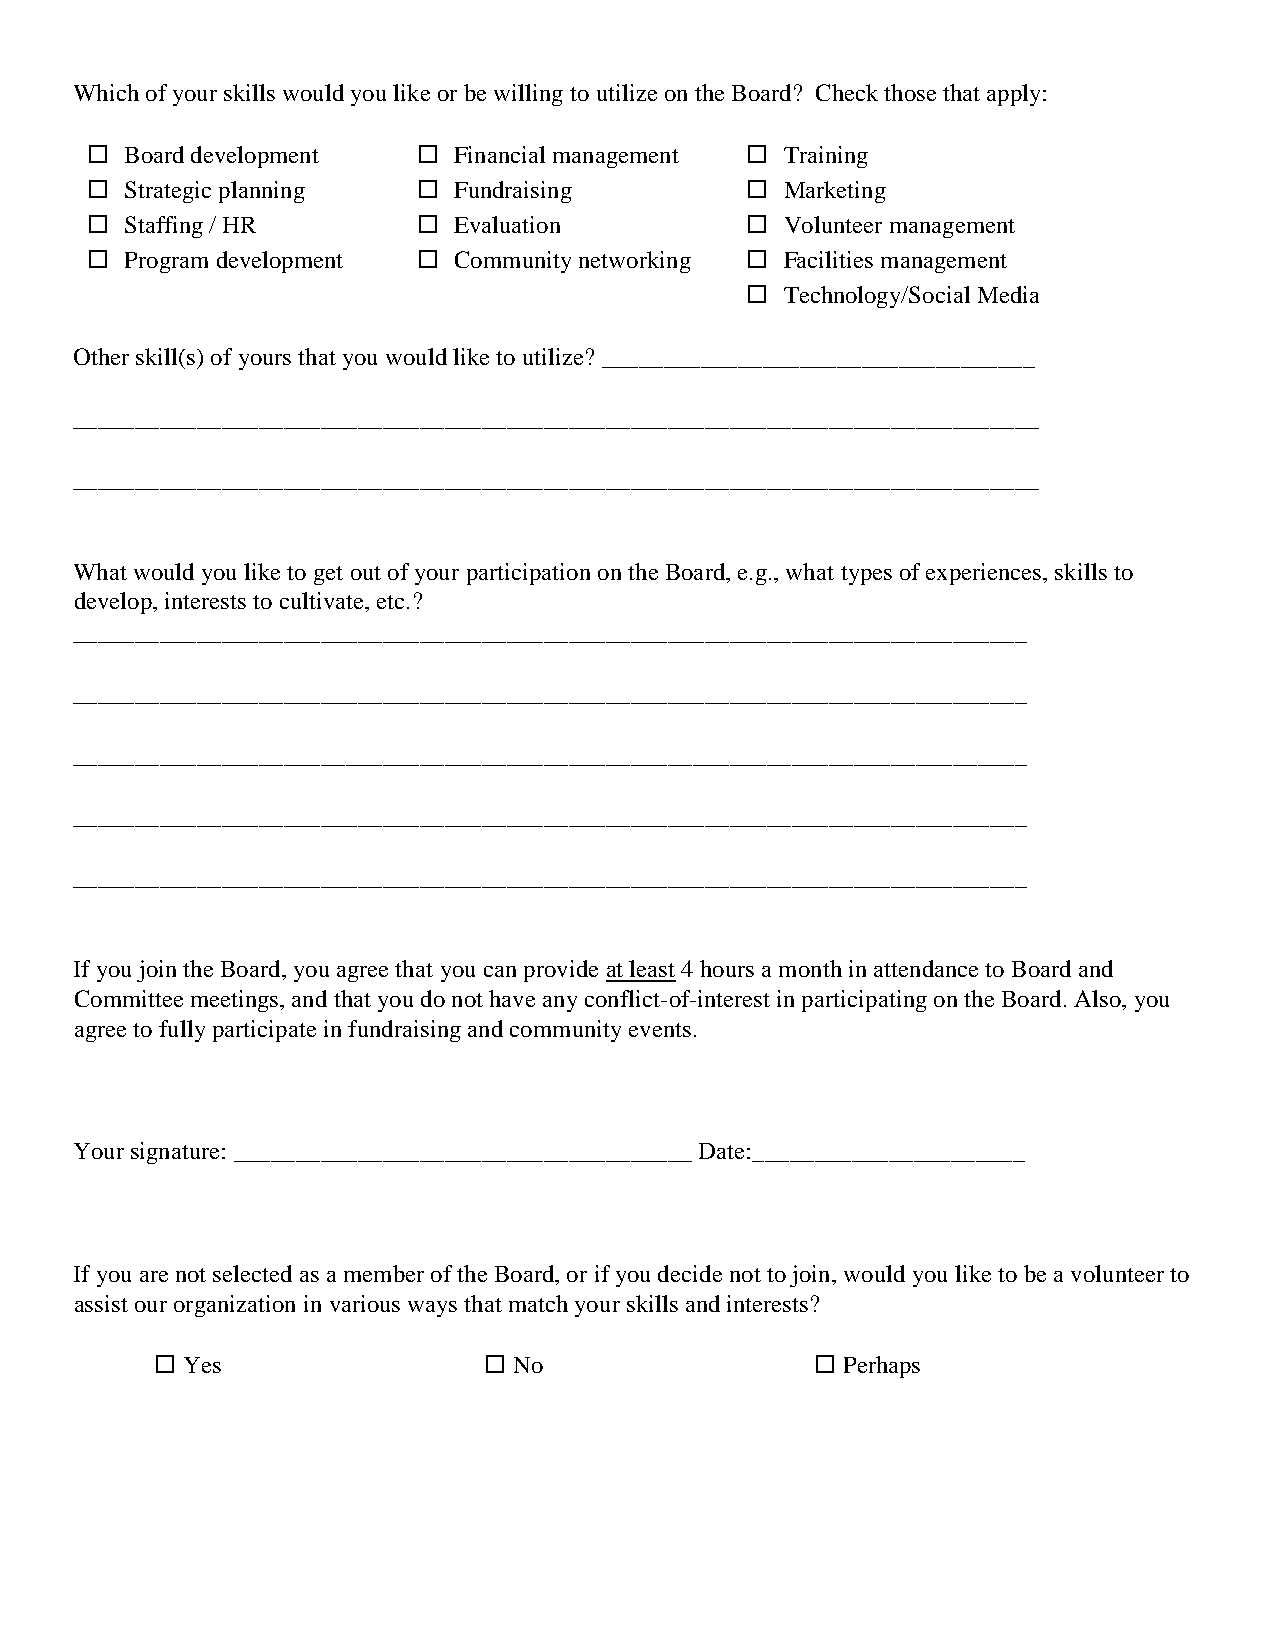 The image size is (1264, 1636). Describe the element at coordinates (528, 95) in the screenshot. I see `willing` at that location.
